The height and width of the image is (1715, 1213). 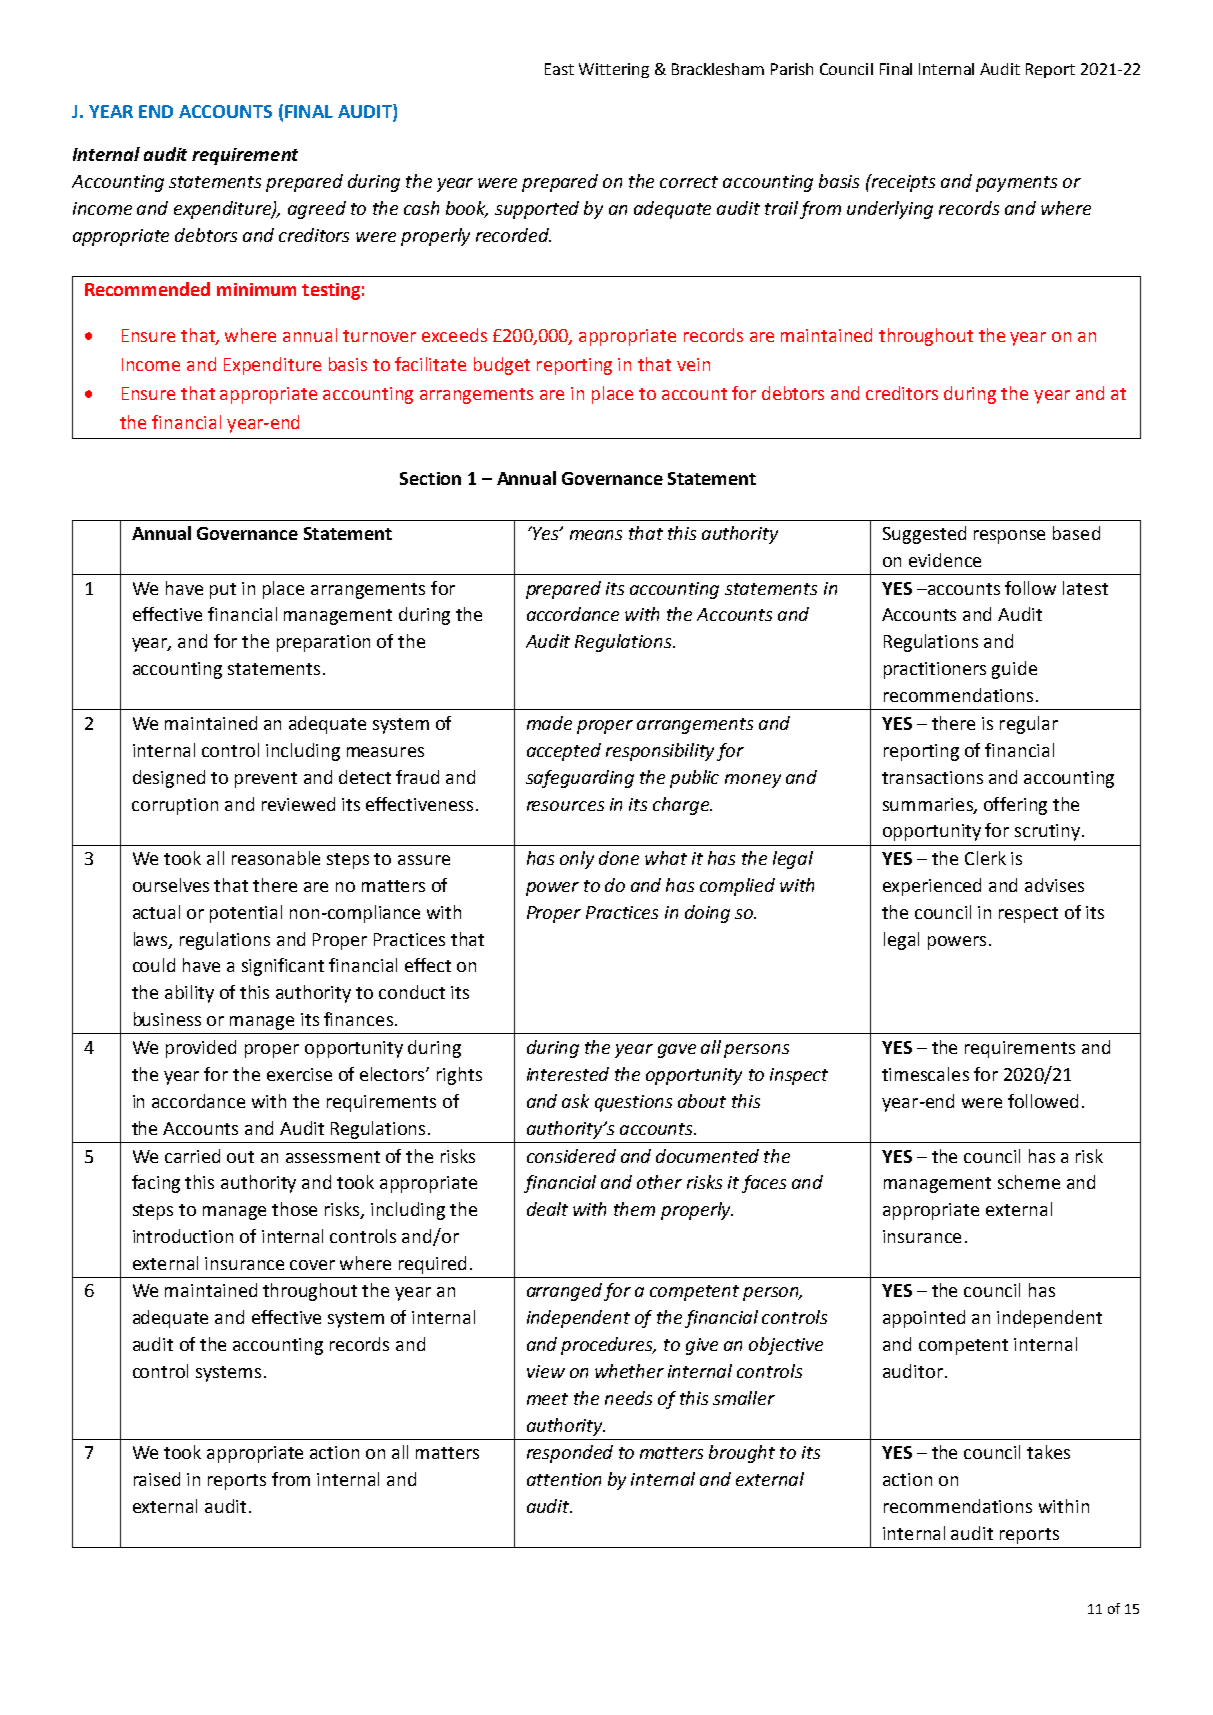 What do you see at coordinates (614, 70) in the image?
I see `Wittering` at bounding box center [614, 70].
